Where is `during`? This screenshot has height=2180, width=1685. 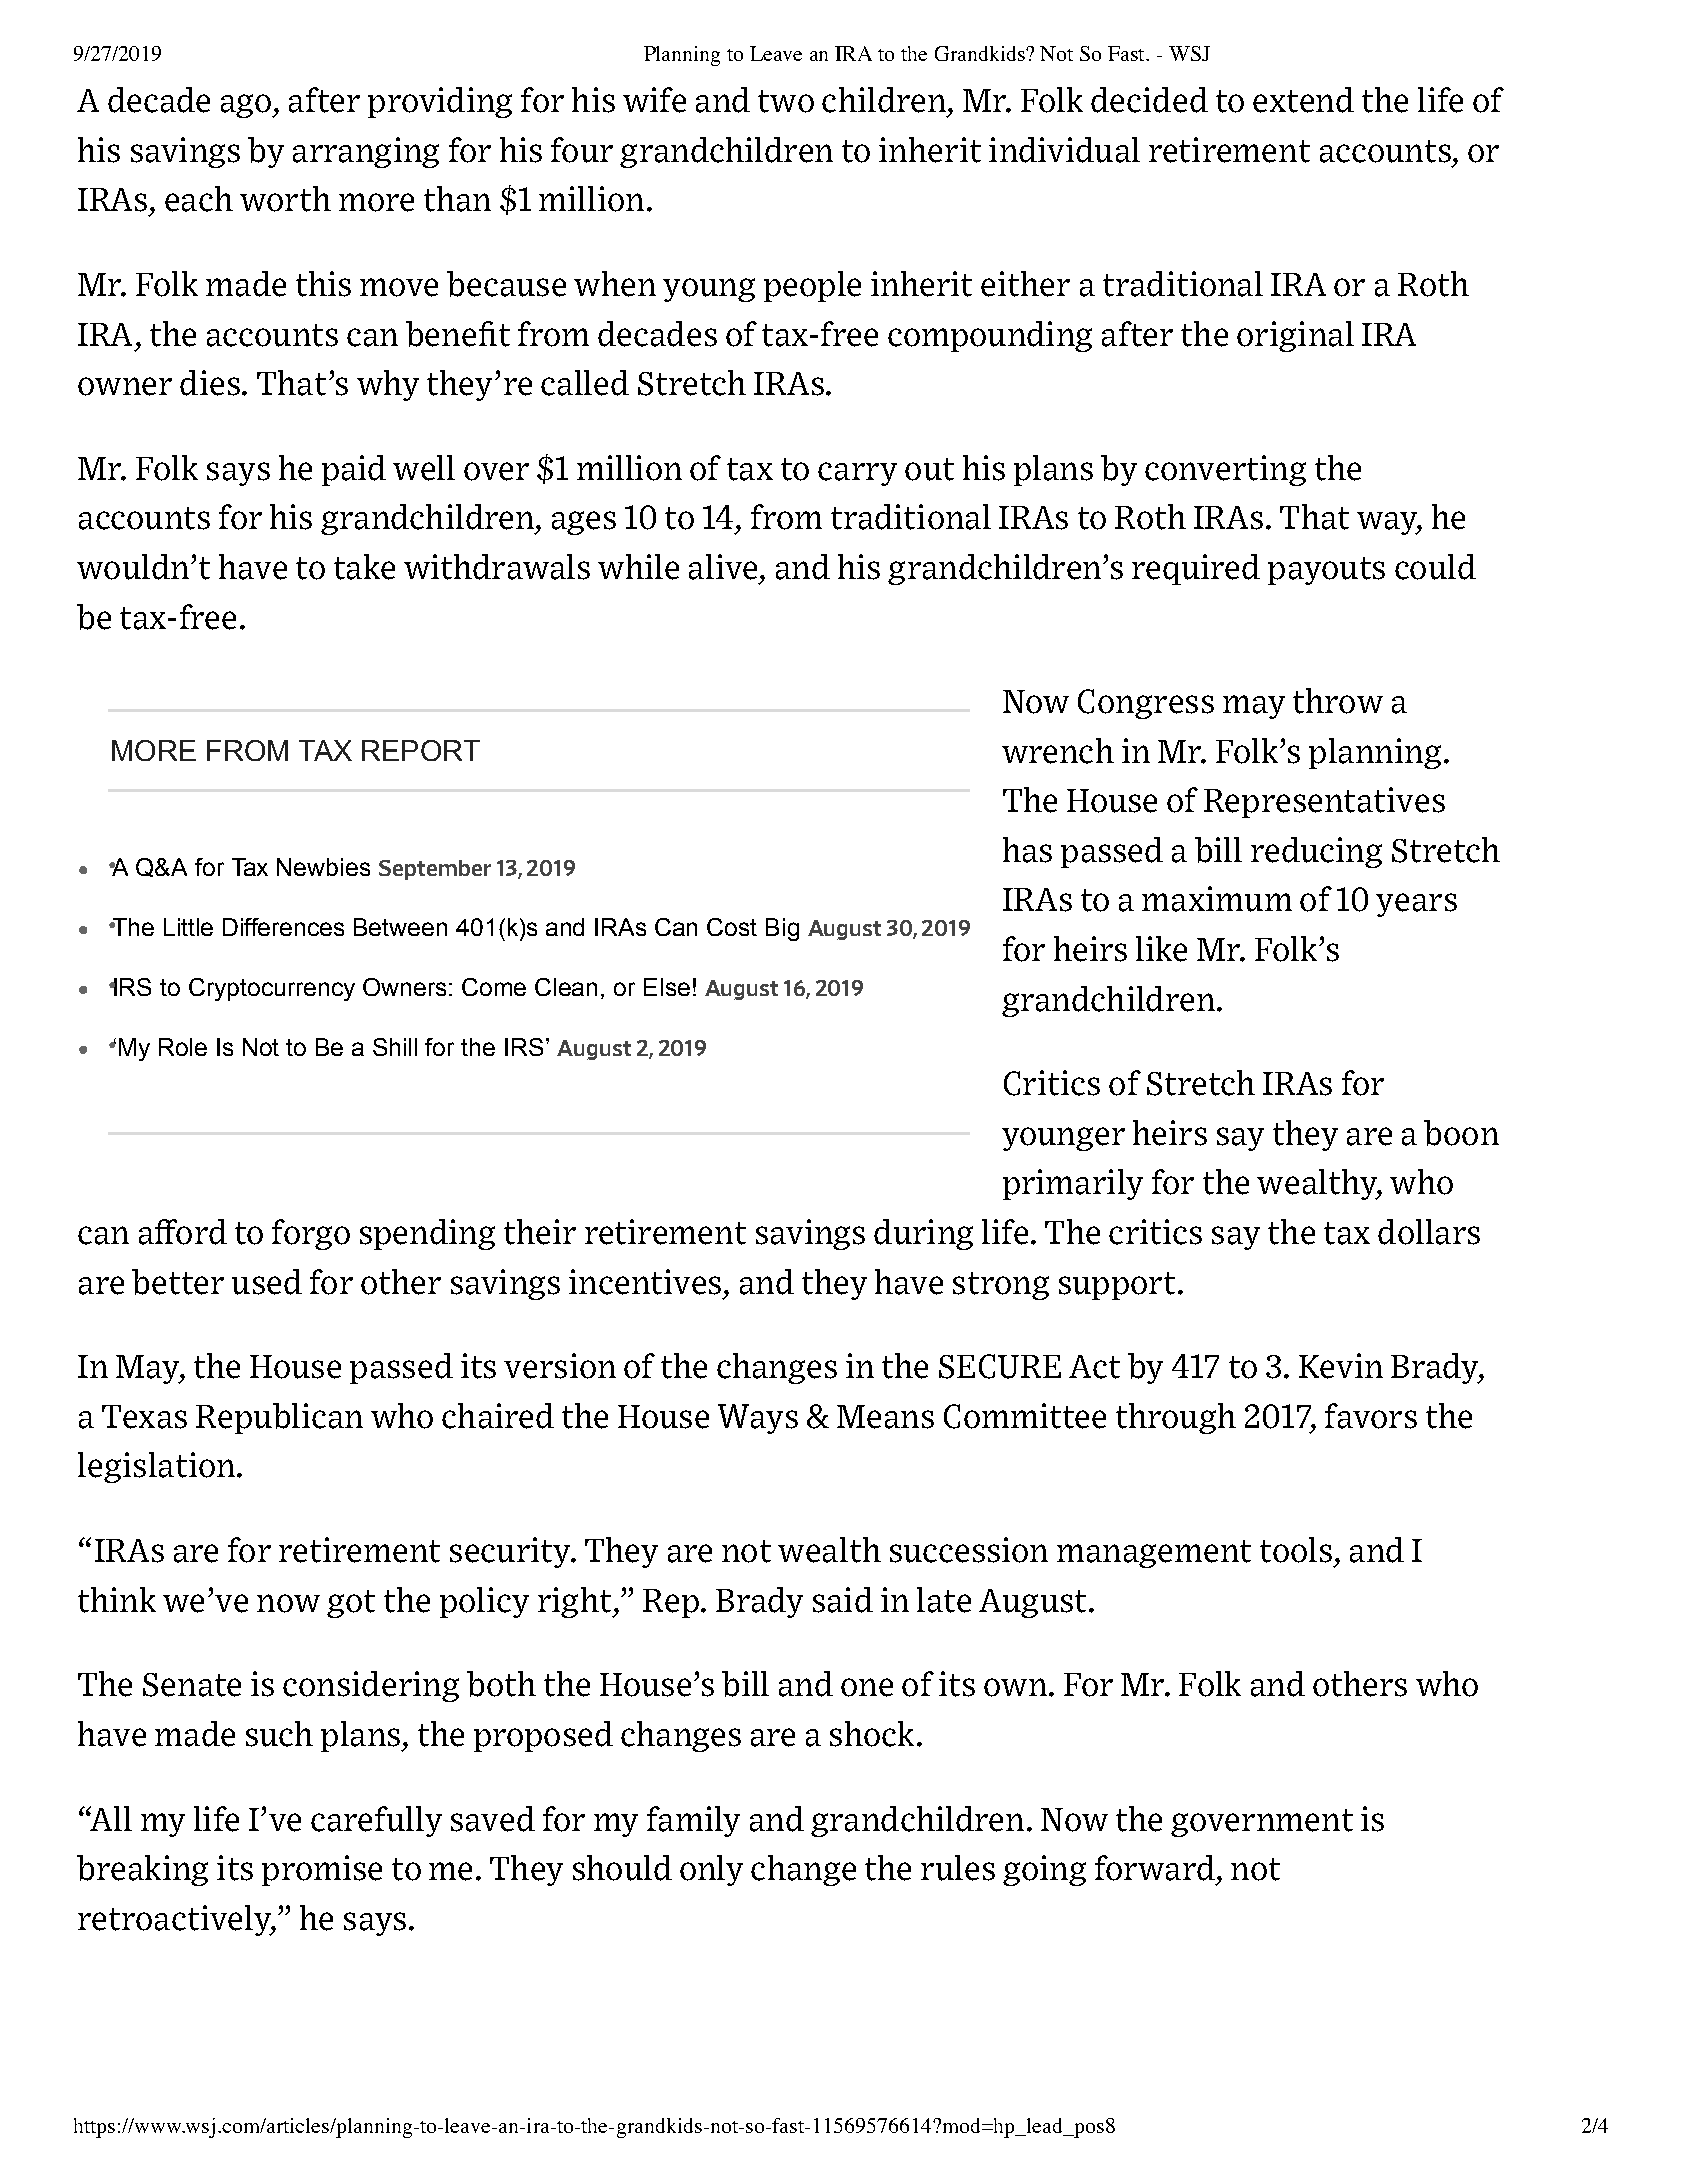 during is located at coordinates (923, 1234).
